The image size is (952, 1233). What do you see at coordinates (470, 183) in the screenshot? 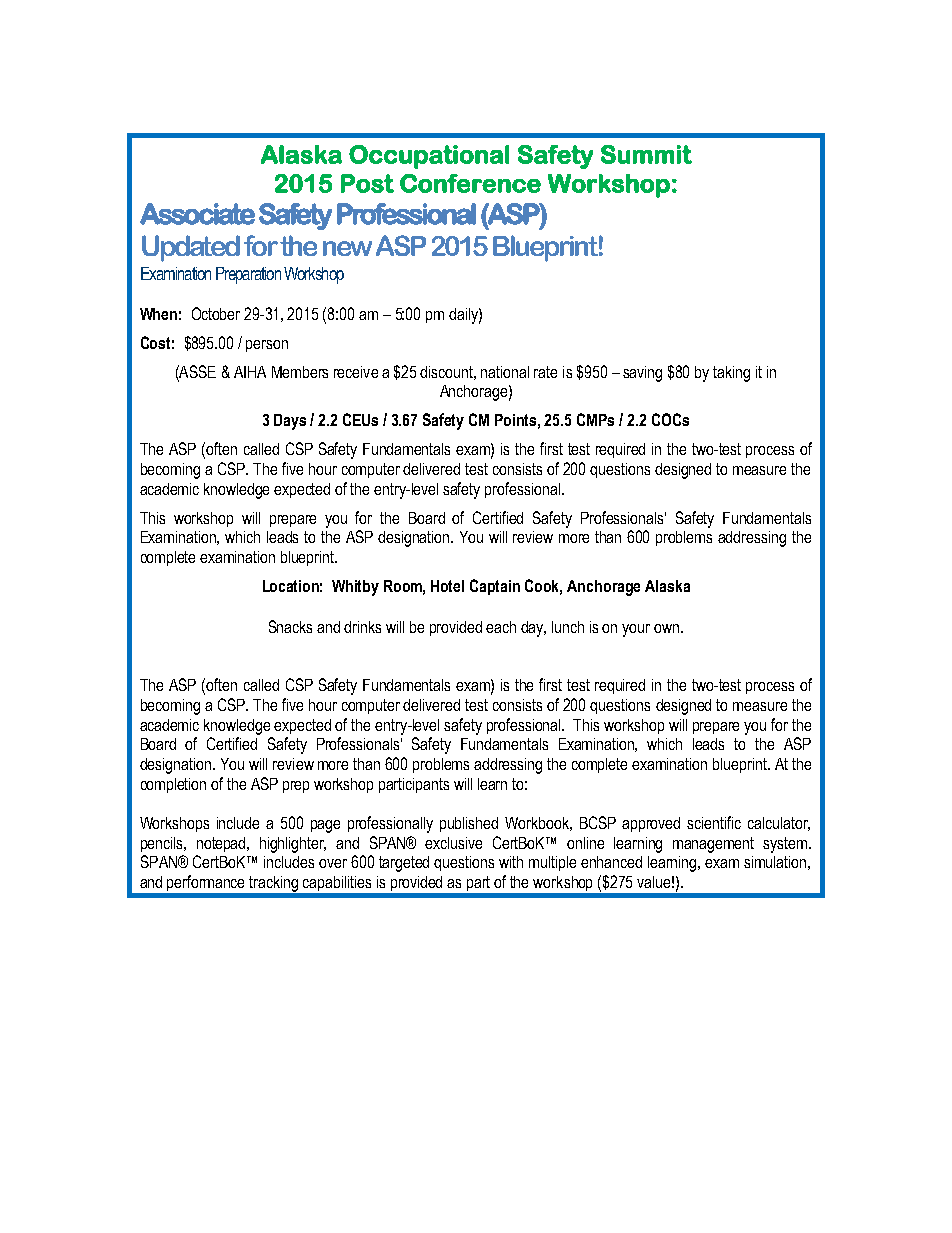
I see `Conference` at bounding box center [470, 183].
